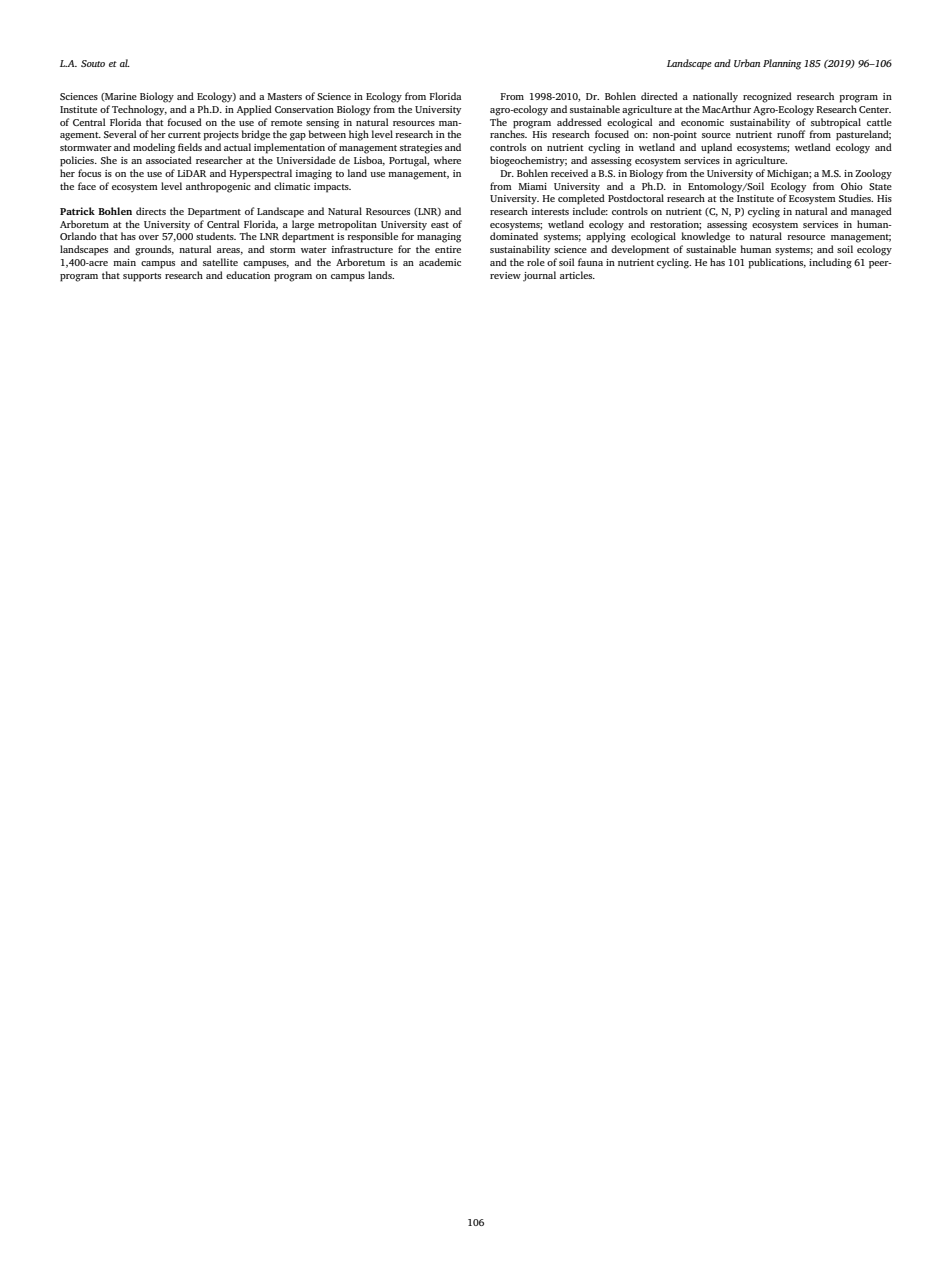 The height and width of the image is (1270, 952). Describe the element at coordinates (216, 236) in the image. I see `students` at that location.
